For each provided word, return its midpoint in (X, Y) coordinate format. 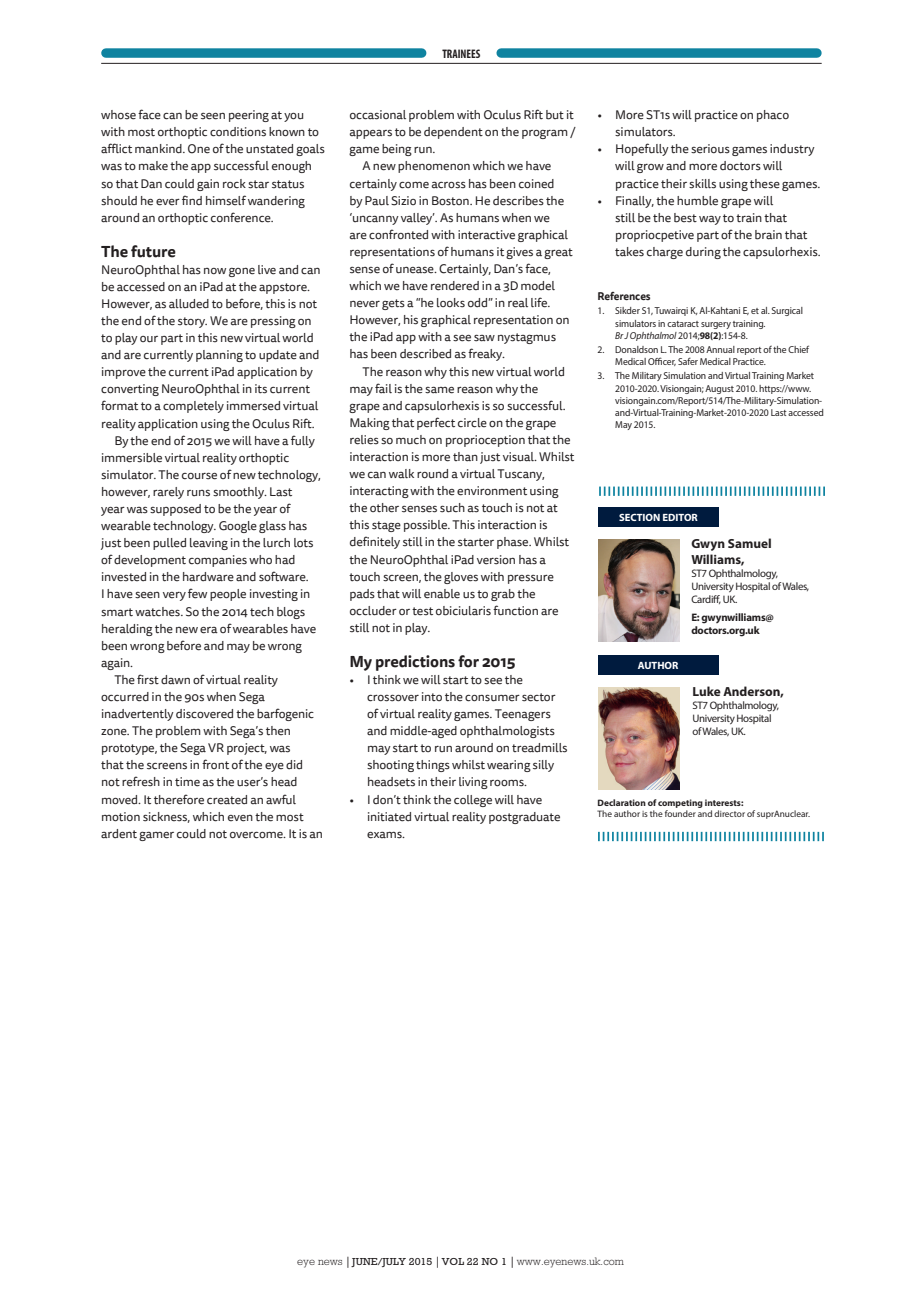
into (432, 696)
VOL (452, 1261)
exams (385, 835)
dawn (175, 680)
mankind (159, 149)
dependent (453, 133)
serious (710, 149)
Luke (707, 691)
